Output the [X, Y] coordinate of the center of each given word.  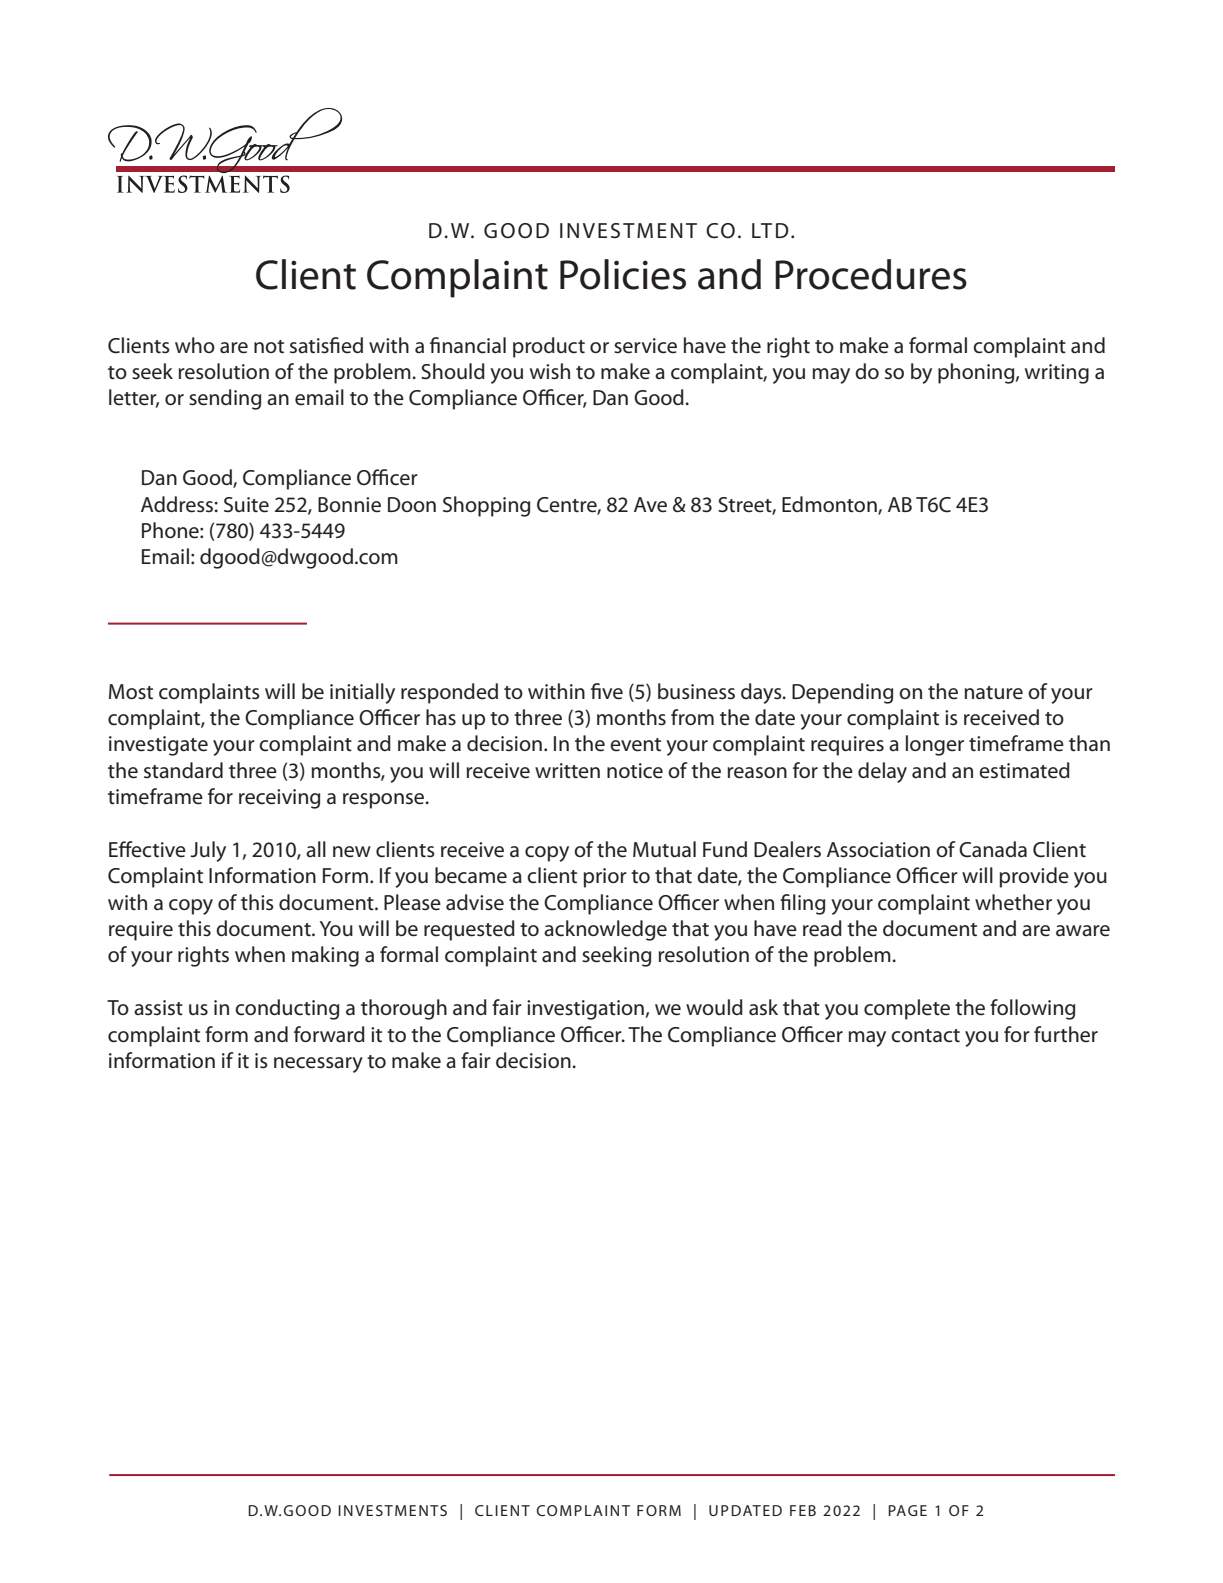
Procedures [871, 274]
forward [329, 1034]
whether [1013, 902]
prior [605, 878]
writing [1057, 374]
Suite [246, 505]
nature [993, 693]
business [696, 691]
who [195, 345]
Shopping [486, 506]
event [635, 745]
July [208, 851]
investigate [158, 746]
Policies [623, 274]
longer [935, 745]
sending [225, 399]
